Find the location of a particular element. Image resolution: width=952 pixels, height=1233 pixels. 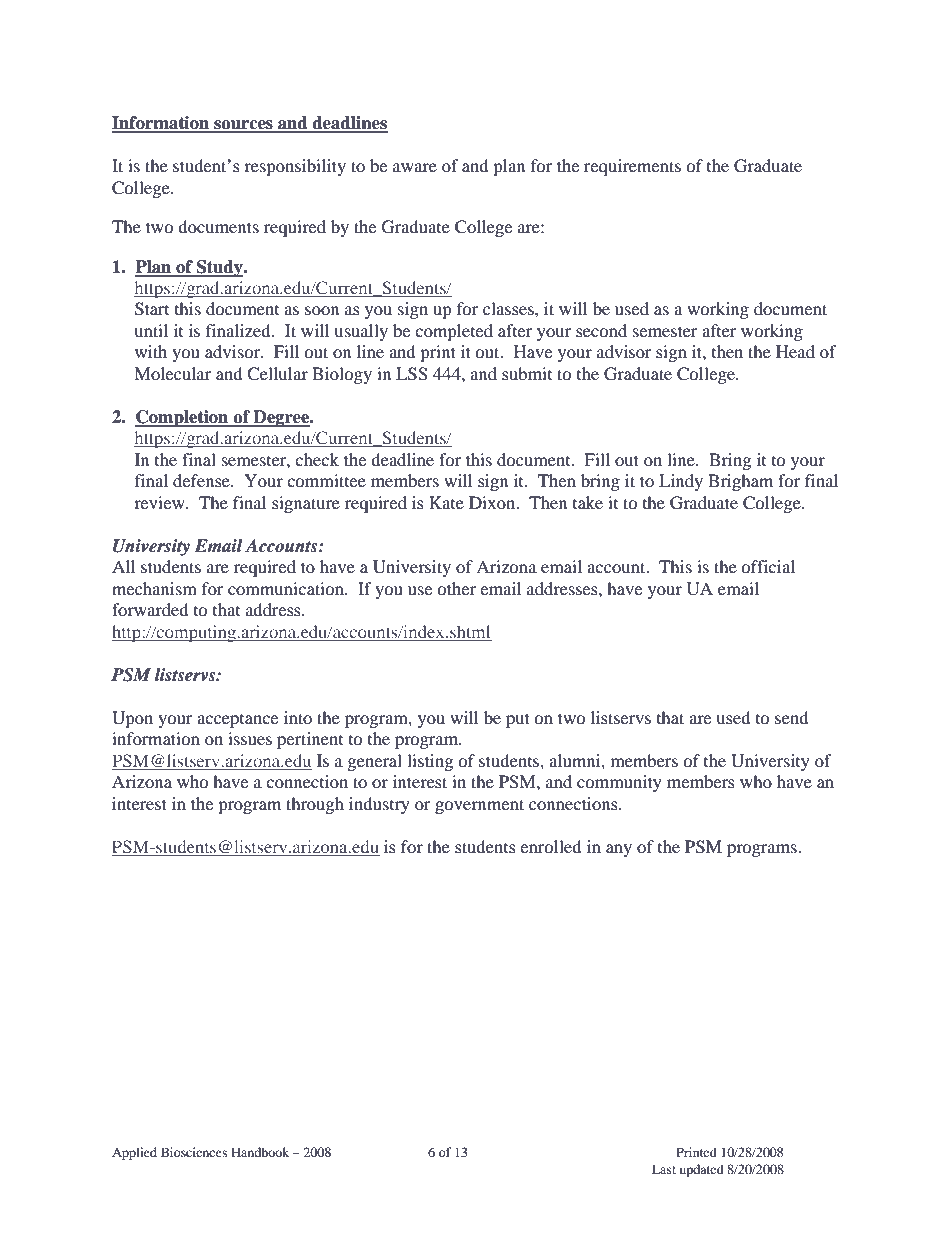

aware is located at coordinates (415, 167).
